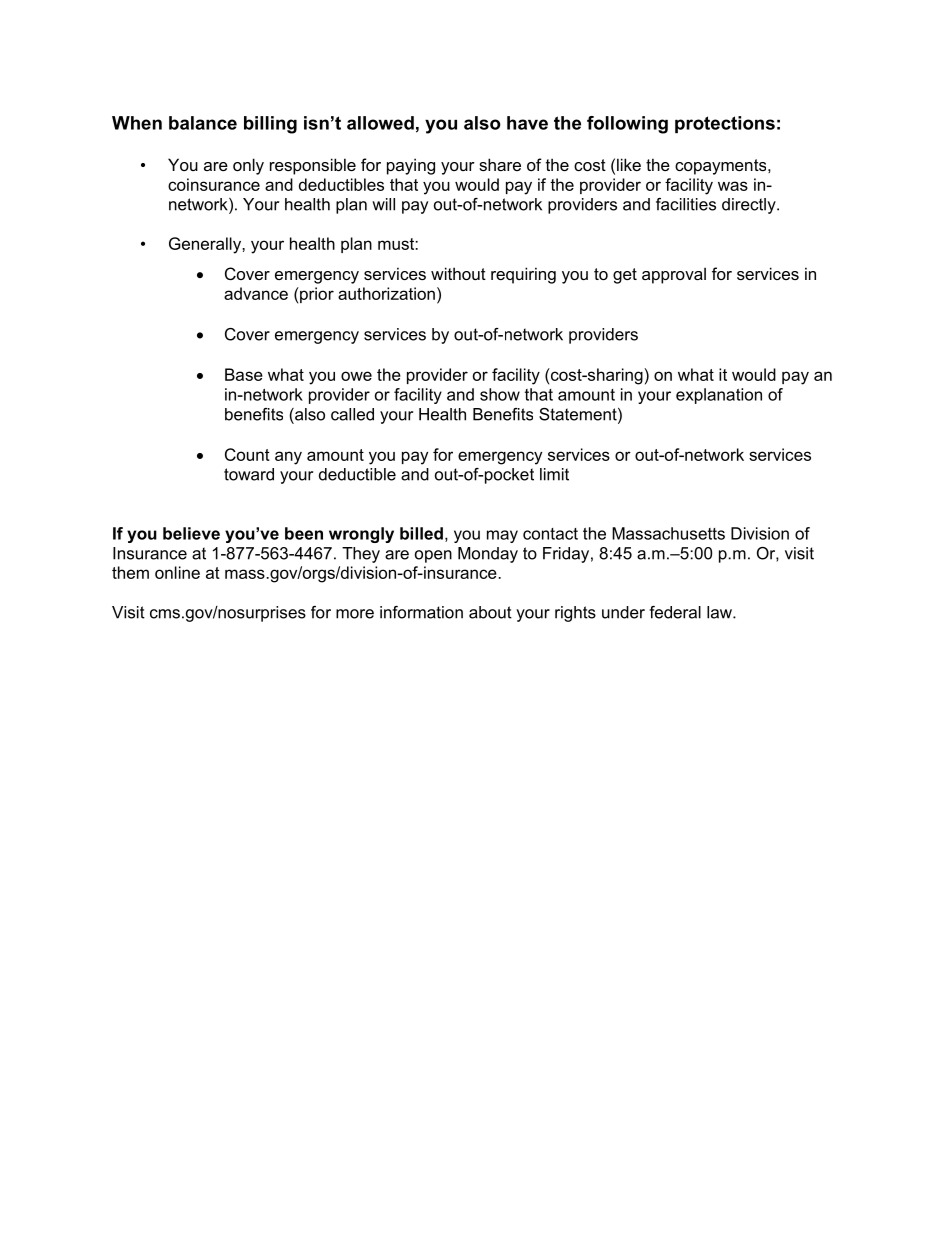  I want to click on online, so click(177, 572).
